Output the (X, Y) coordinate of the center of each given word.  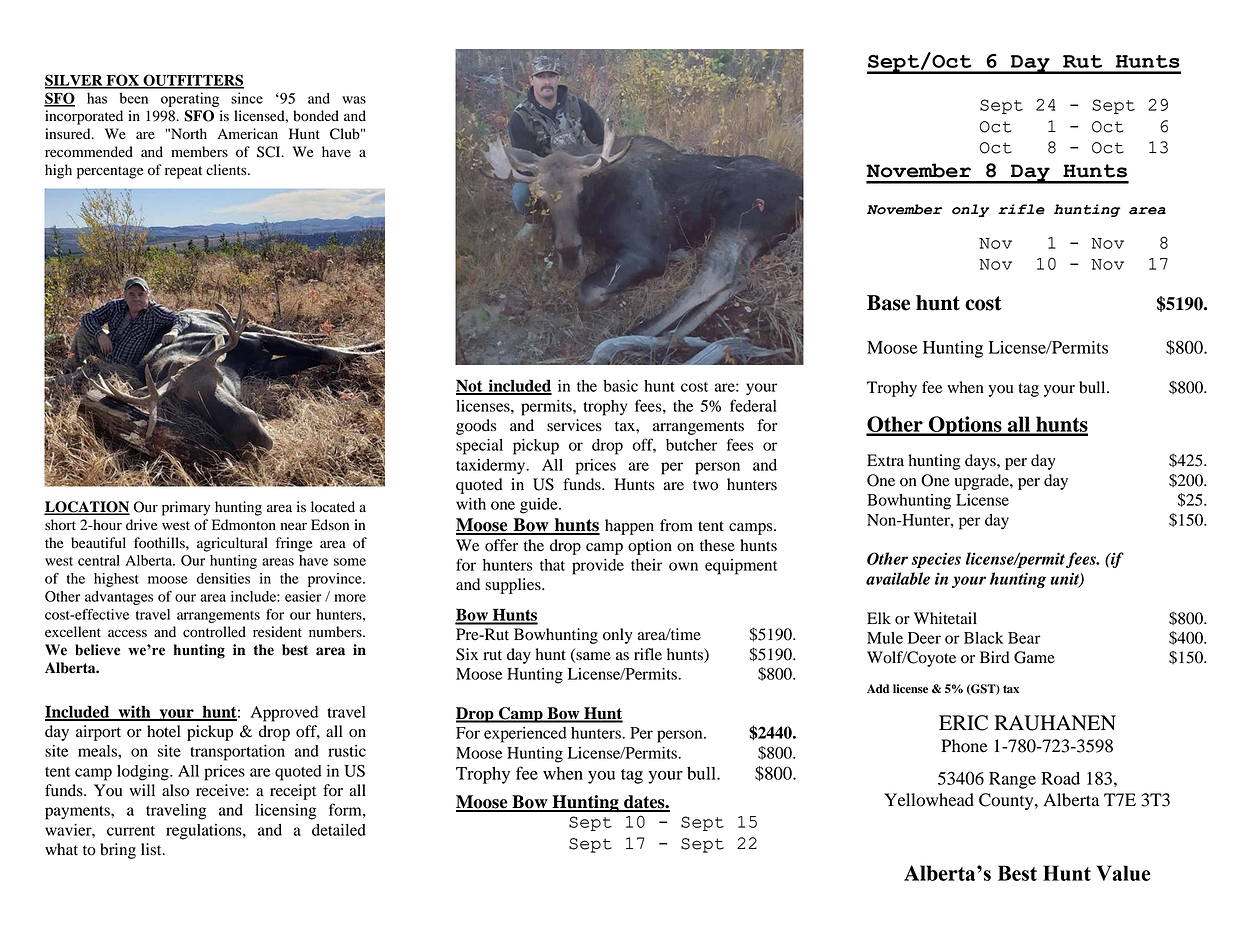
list (152, 849)
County (1007, 801)
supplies (514, 586)
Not (470, 386)
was (354, 100)
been (133, 98)
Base (888, 303)
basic (620, 386)
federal (753, 405)
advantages (119, 598)
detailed (339, 830)
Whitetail (945, 618)
